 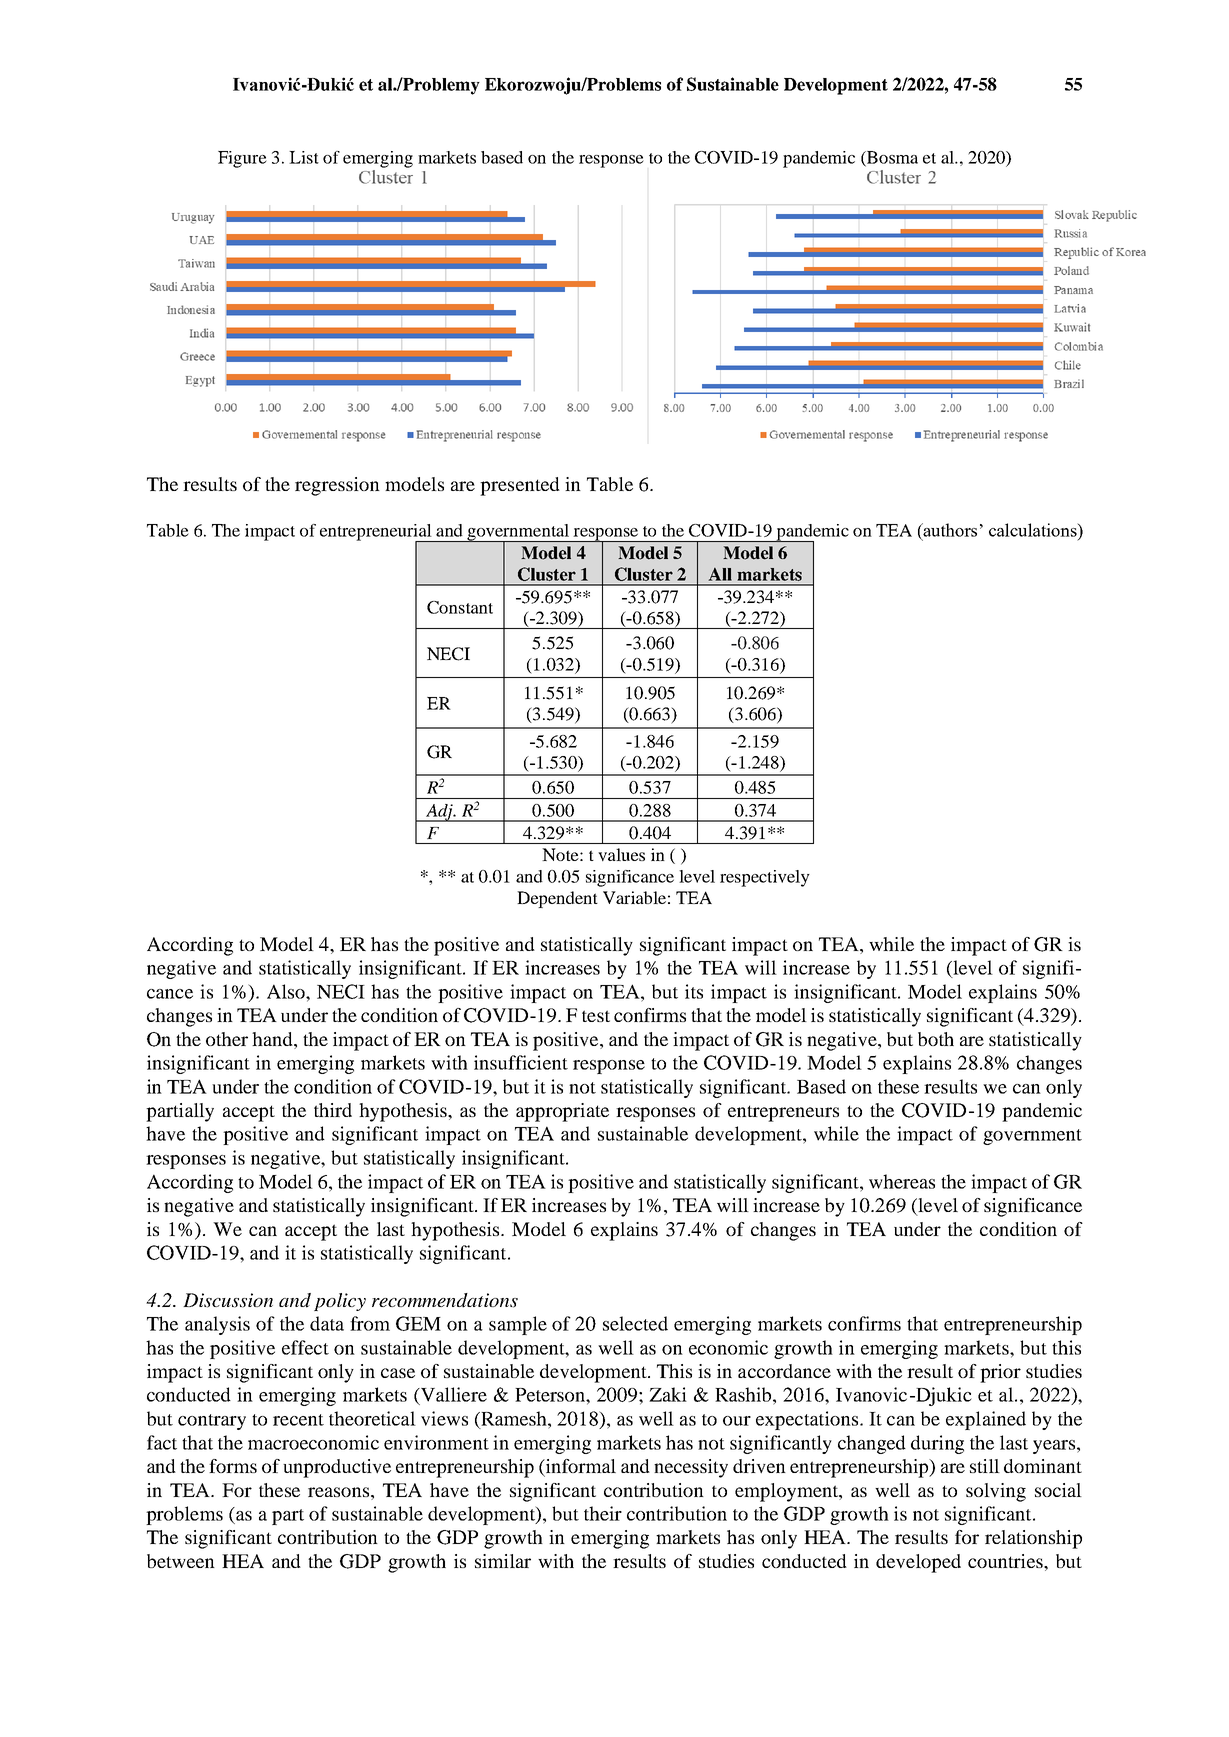 What do you see at coordinates (603, 1513) in the screenshot?
I see `their` at bounding box center [603, 1513].
